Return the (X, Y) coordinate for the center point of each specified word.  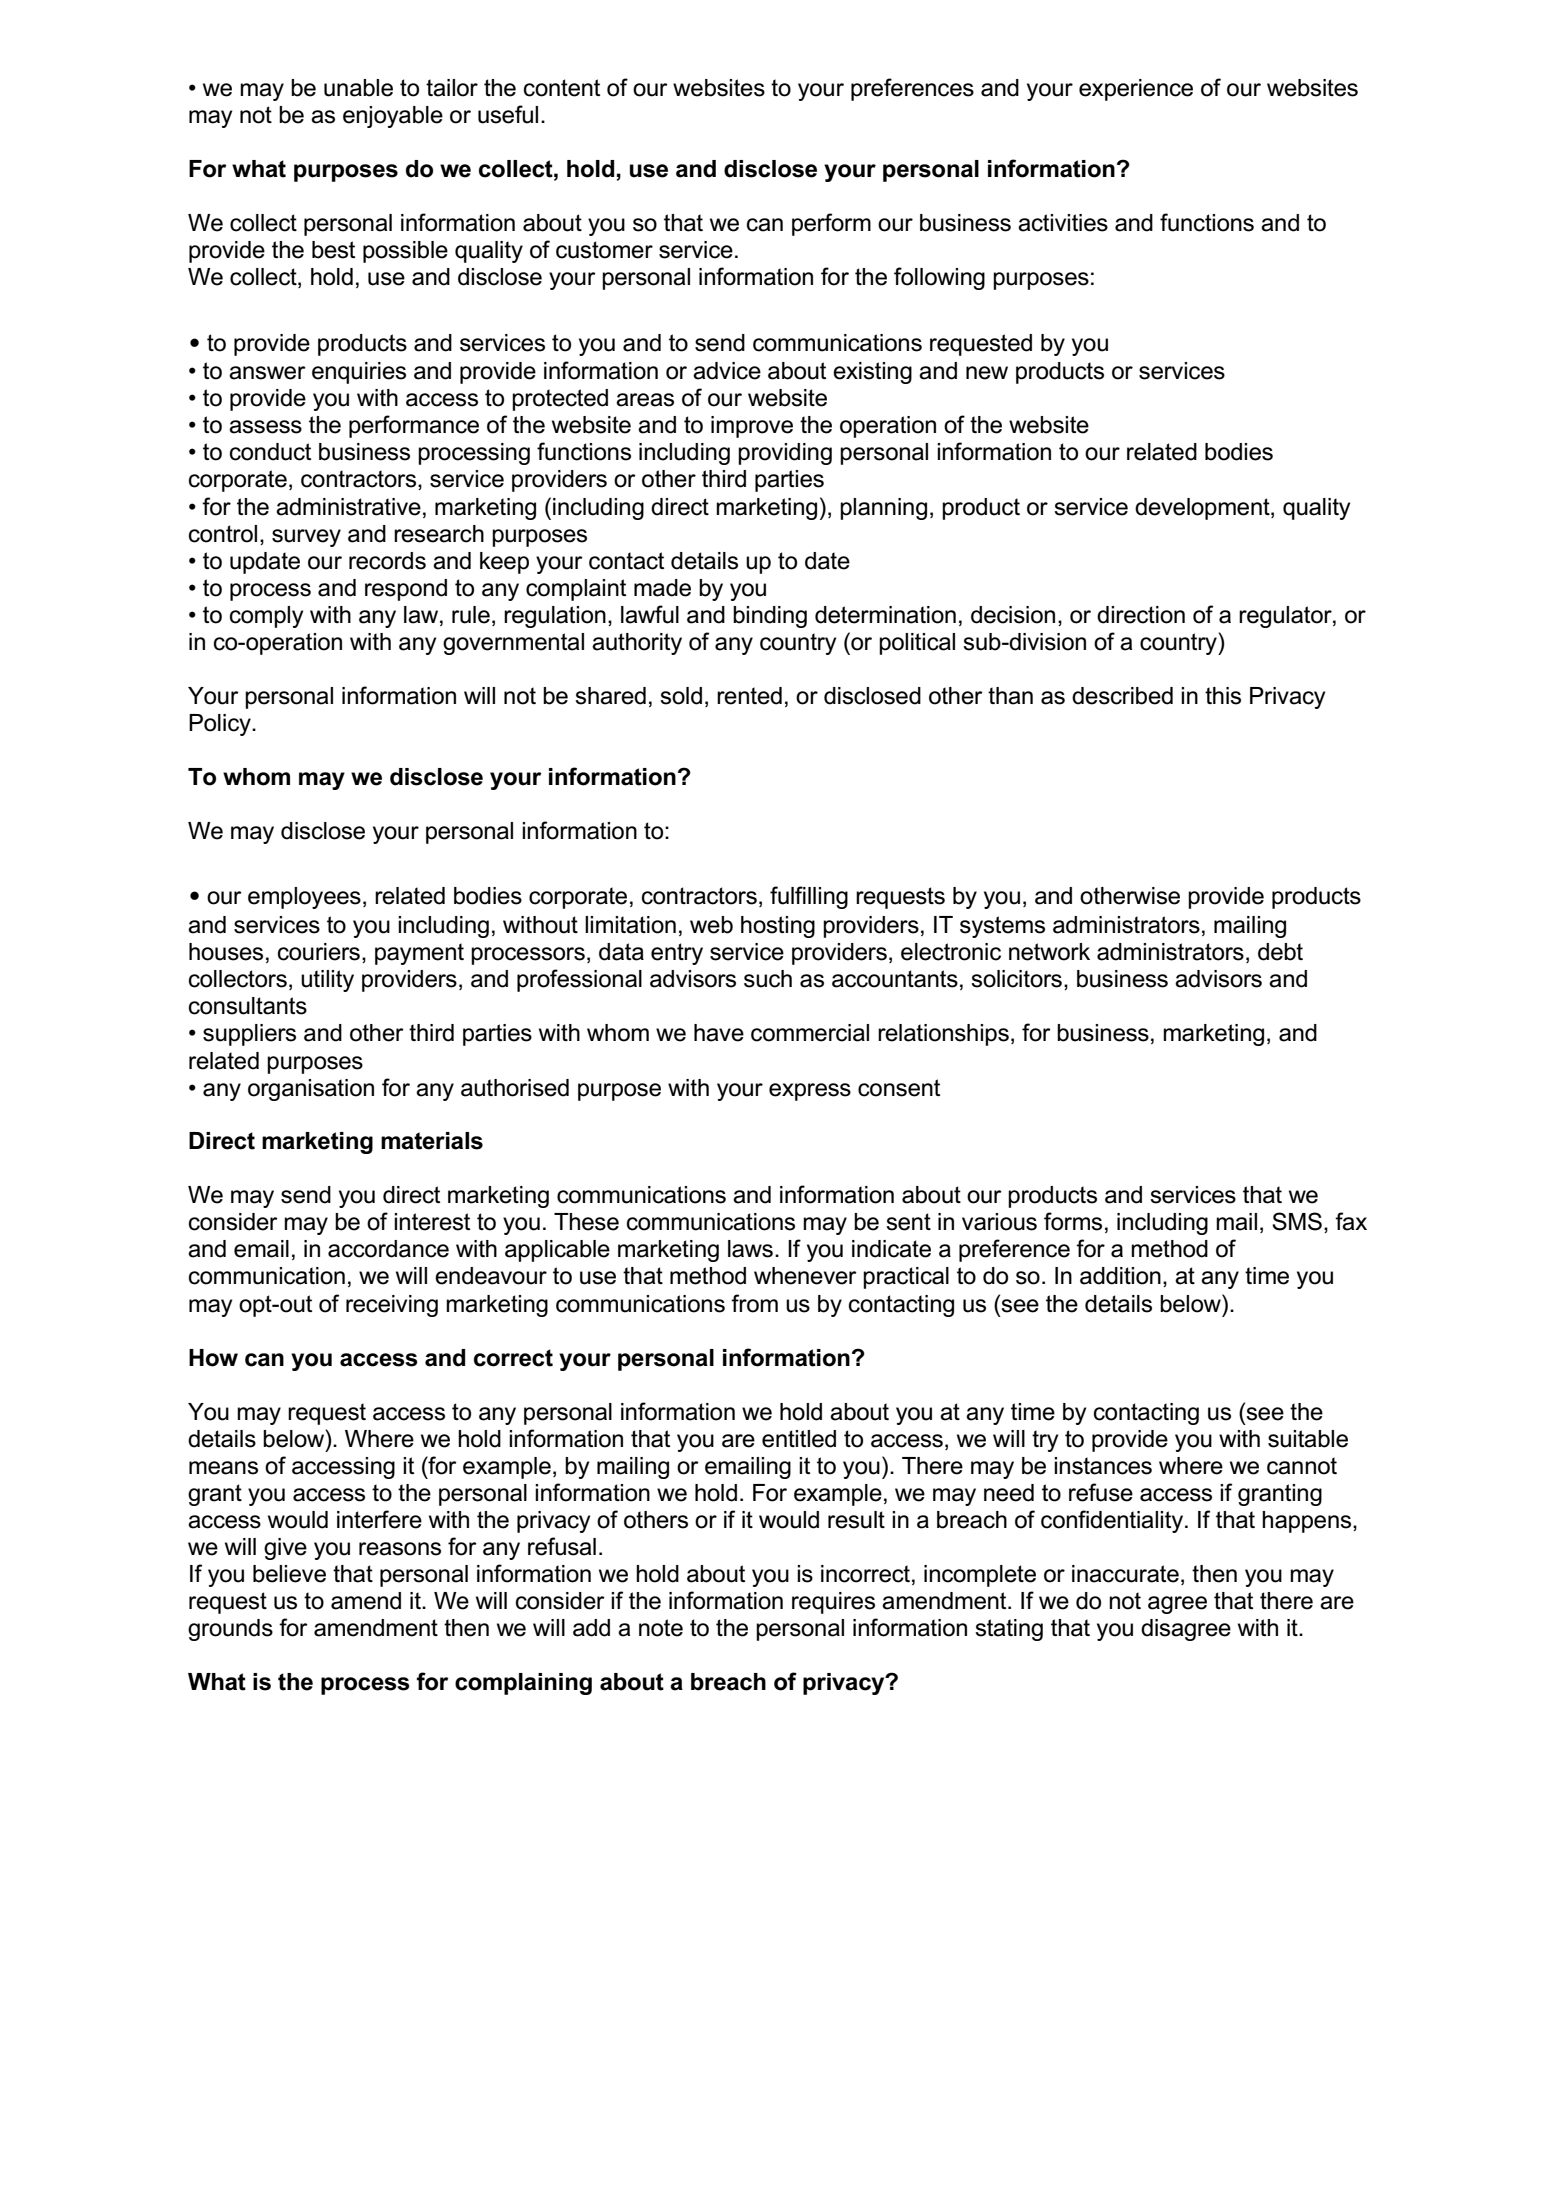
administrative (348, 507)
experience (1136, 90)
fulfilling (809, 897)
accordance (388, 1249)
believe (289, 1574)
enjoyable (393, 117)
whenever (805, 1276)
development (1203, 509)
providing (785, 454)
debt (1280, 952)
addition (1120, 1276)
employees (304, 898)
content (562, 88)
